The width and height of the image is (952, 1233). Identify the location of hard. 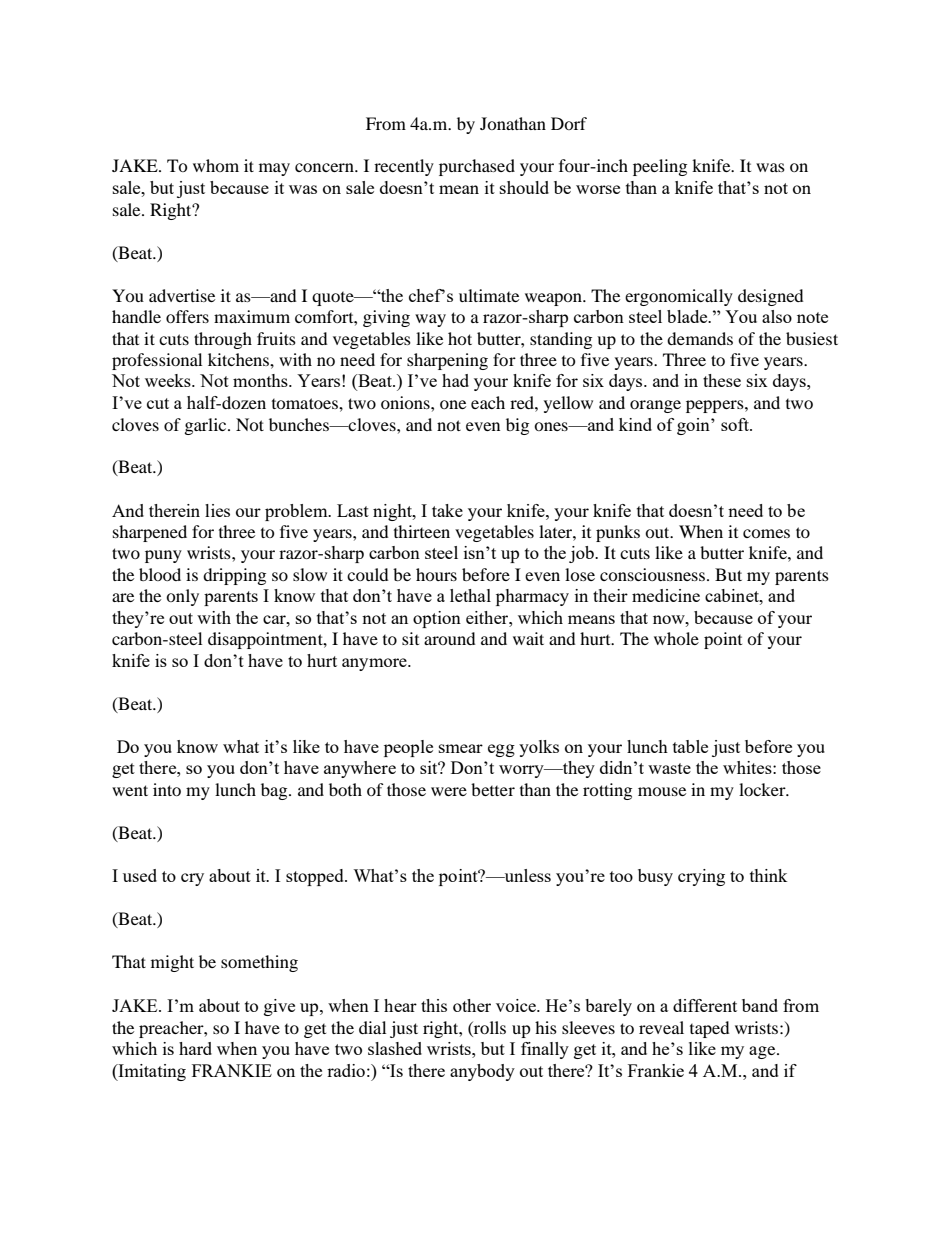
(195, 1048).
